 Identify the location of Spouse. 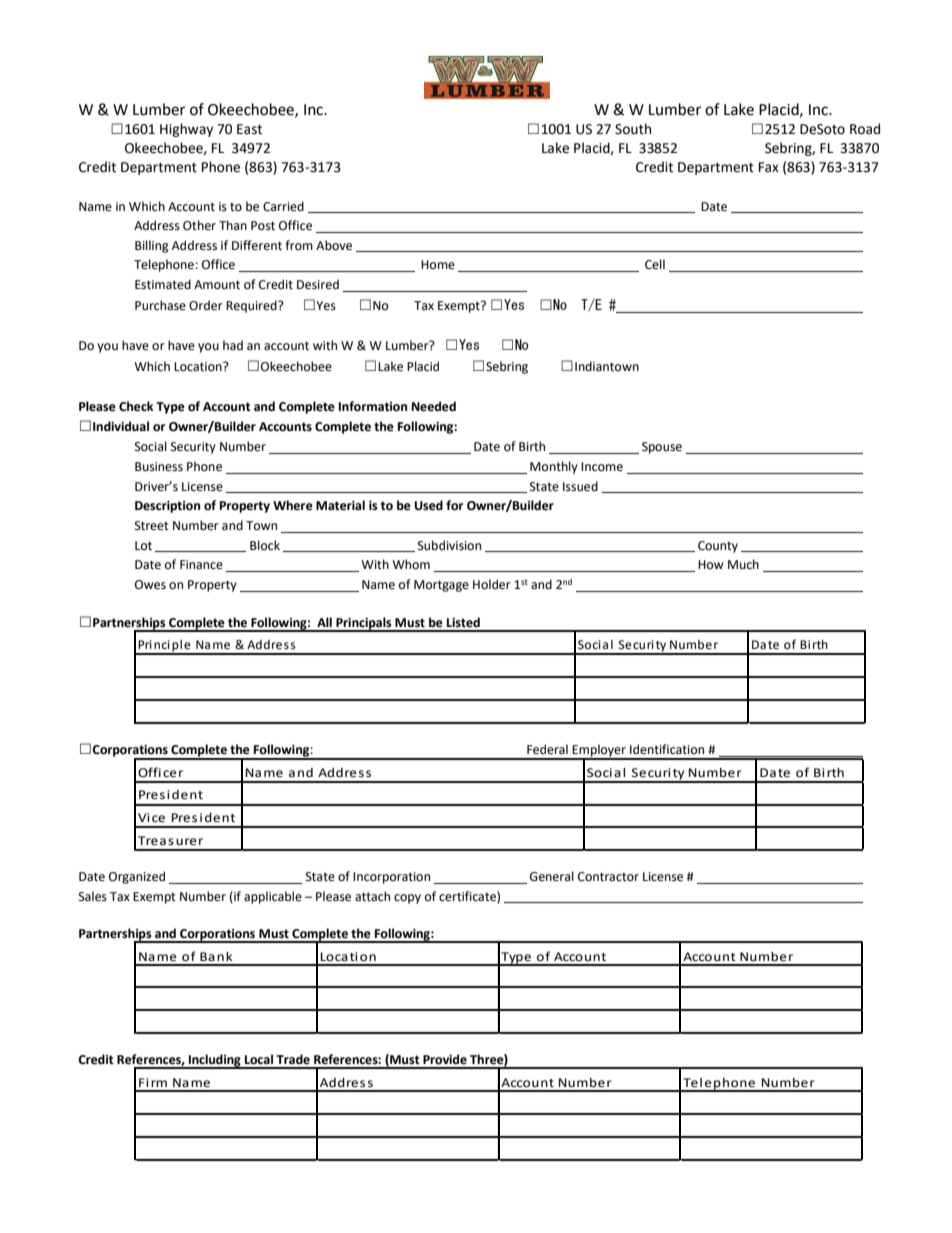
(662, 448).
